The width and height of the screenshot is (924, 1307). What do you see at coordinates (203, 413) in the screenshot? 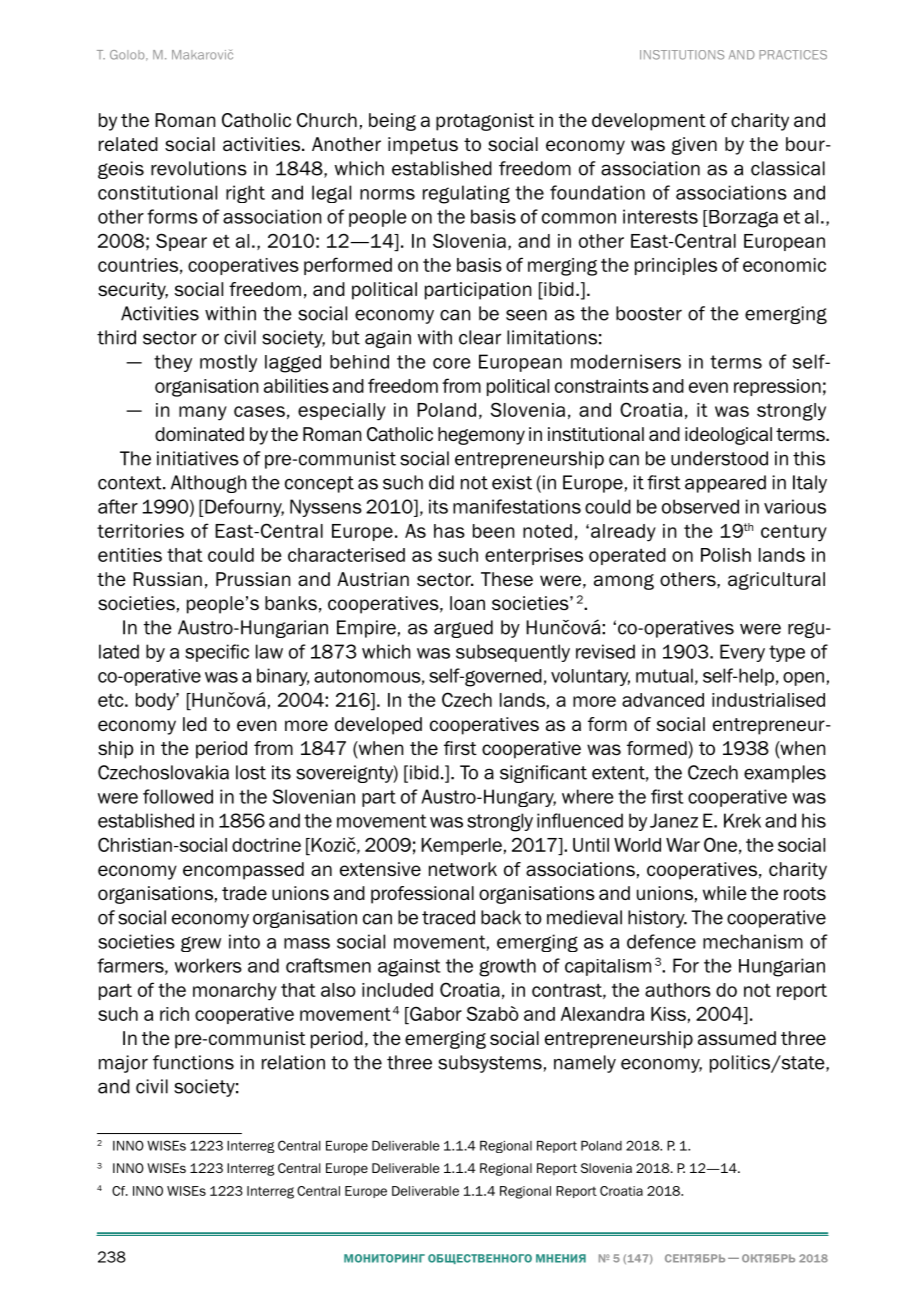
I see `many` at bounding box center [203, 413].
